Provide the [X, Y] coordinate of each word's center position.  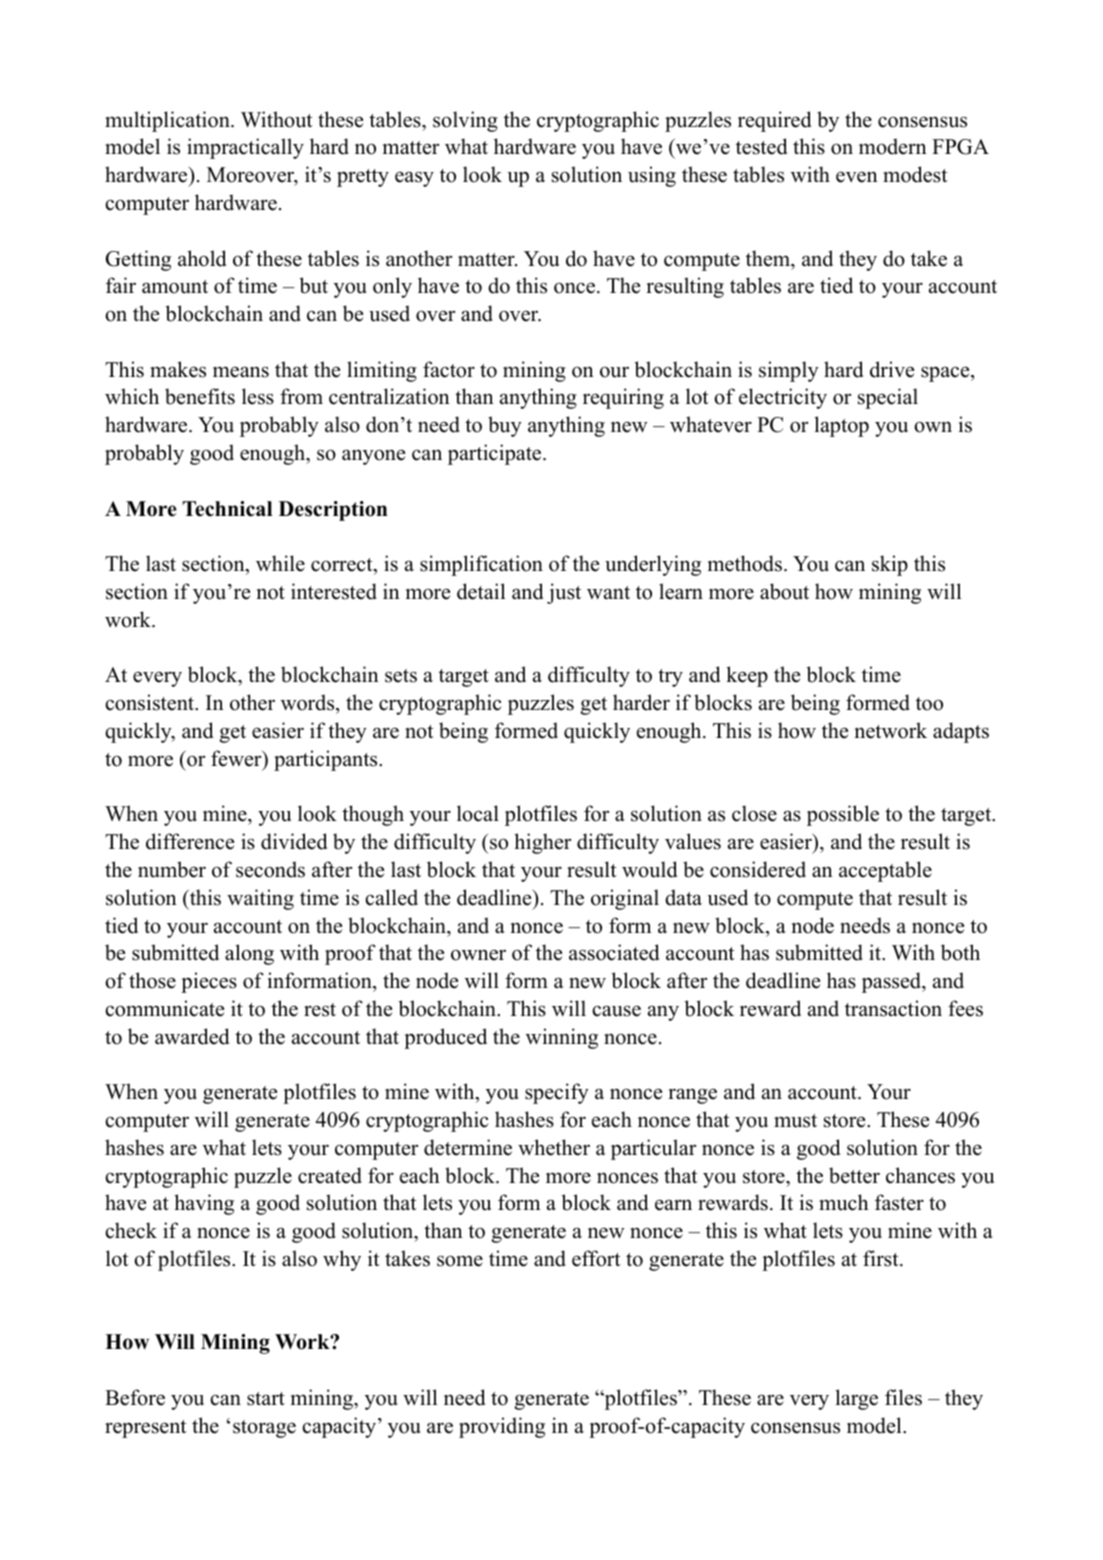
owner [478, 955]
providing [502, 1427]
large [856, 1399]
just [564, 593]
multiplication [168, 121]
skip [890, 565]
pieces [209, 982]
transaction [893, 1008]
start [266, 1399]
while [280, 563]
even [857, 177]
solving [465, 121]
